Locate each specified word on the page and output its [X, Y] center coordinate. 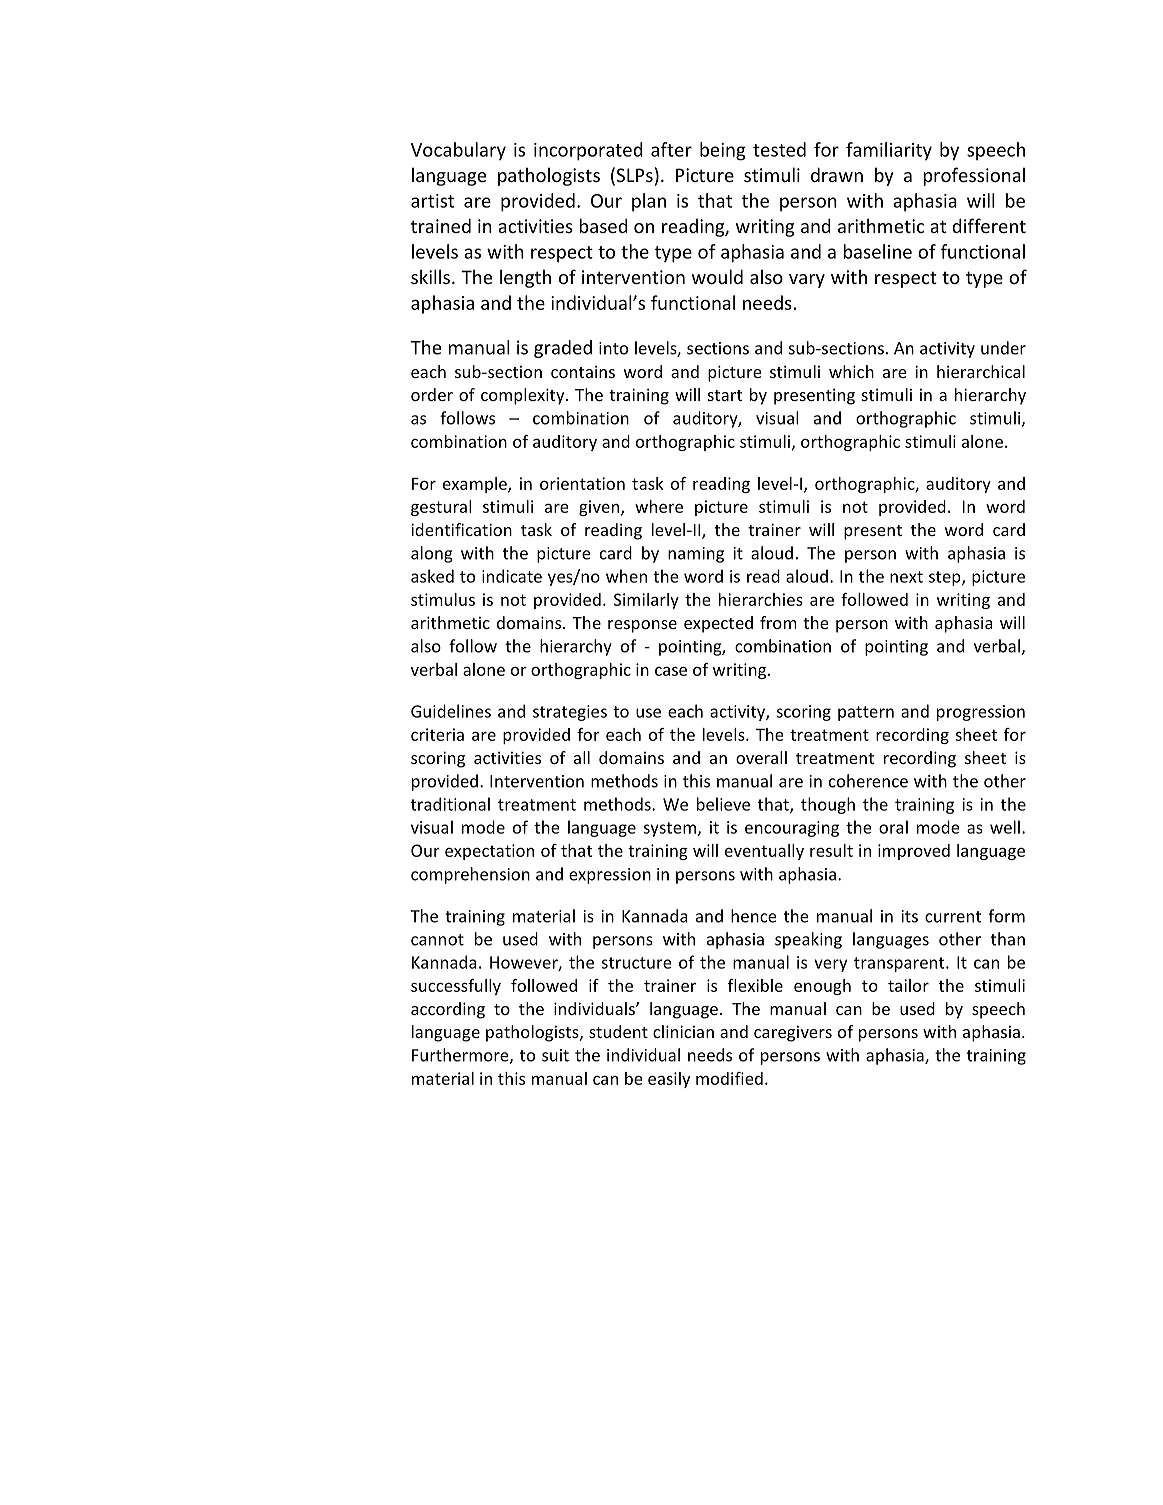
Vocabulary [458, 151]
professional [974, 176]
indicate [512, 576]
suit [555, 1055]
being [723, 151]
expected [718, 624]
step [946, 578]
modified [729, 1078]
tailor [908, 985]
